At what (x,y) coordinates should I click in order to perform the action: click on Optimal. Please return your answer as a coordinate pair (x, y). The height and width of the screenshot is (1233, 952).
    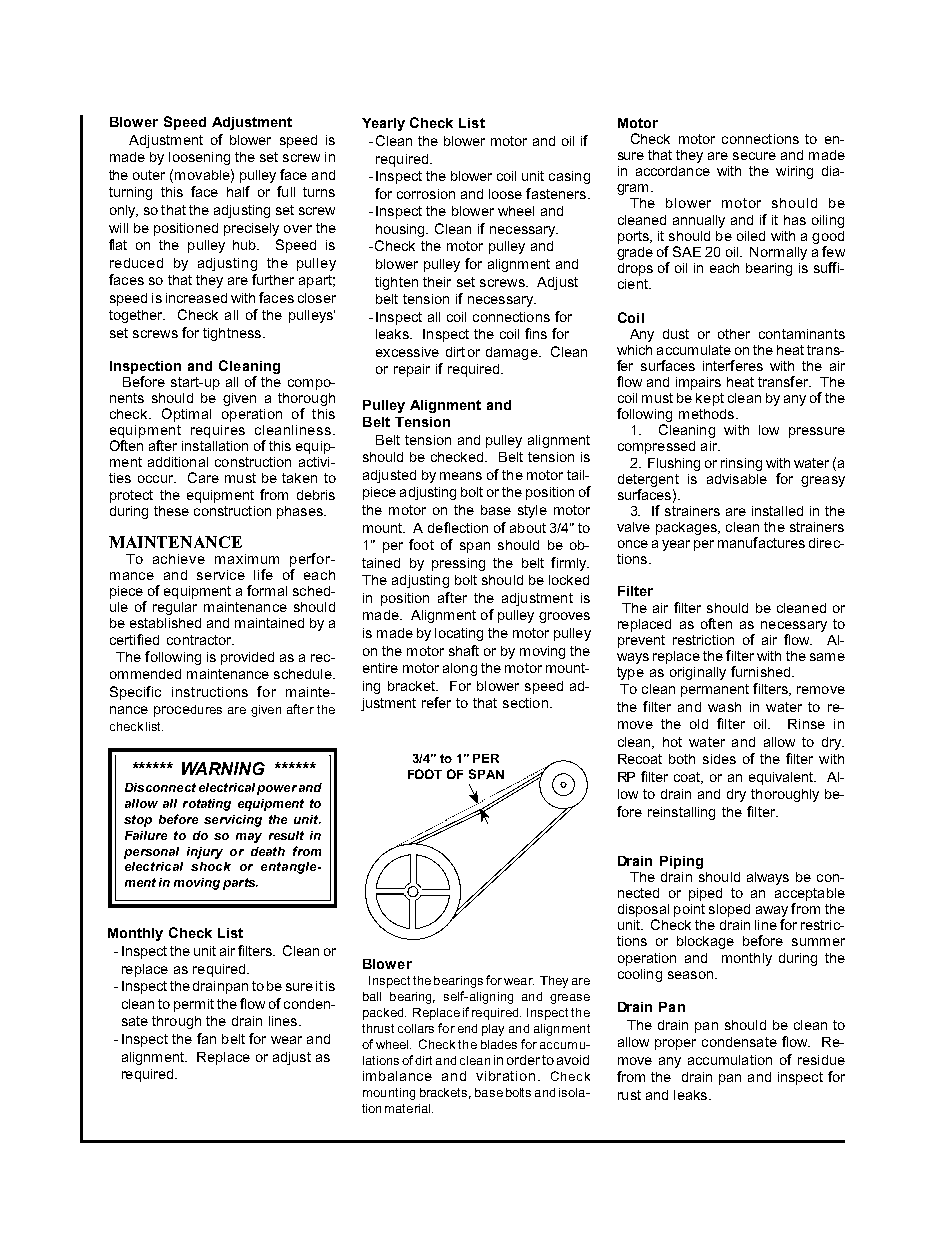
    Looking at the image, I should click on (186, 415).
